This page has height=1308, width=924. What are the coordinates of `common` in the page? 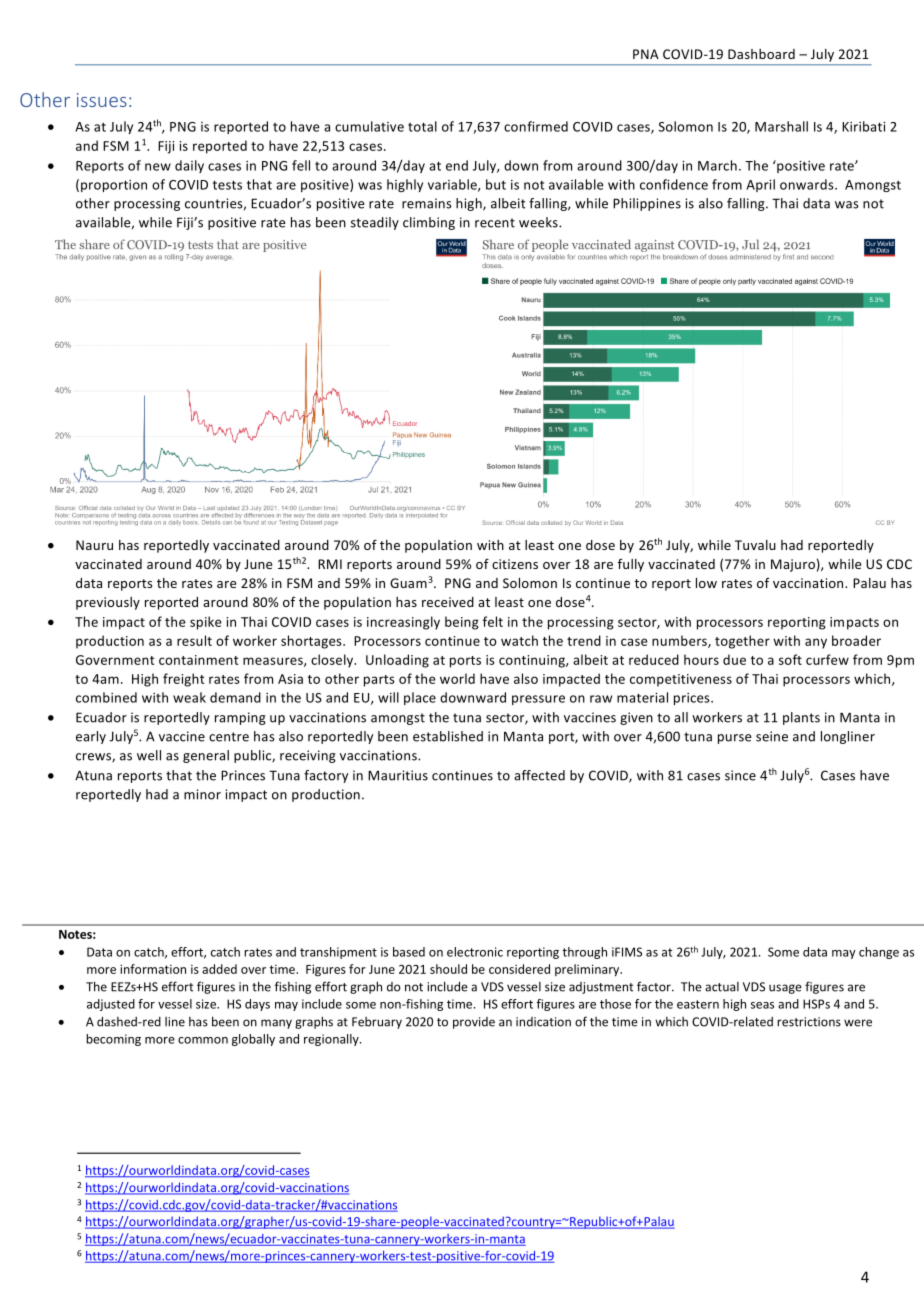 It's located at (203, 1040).
